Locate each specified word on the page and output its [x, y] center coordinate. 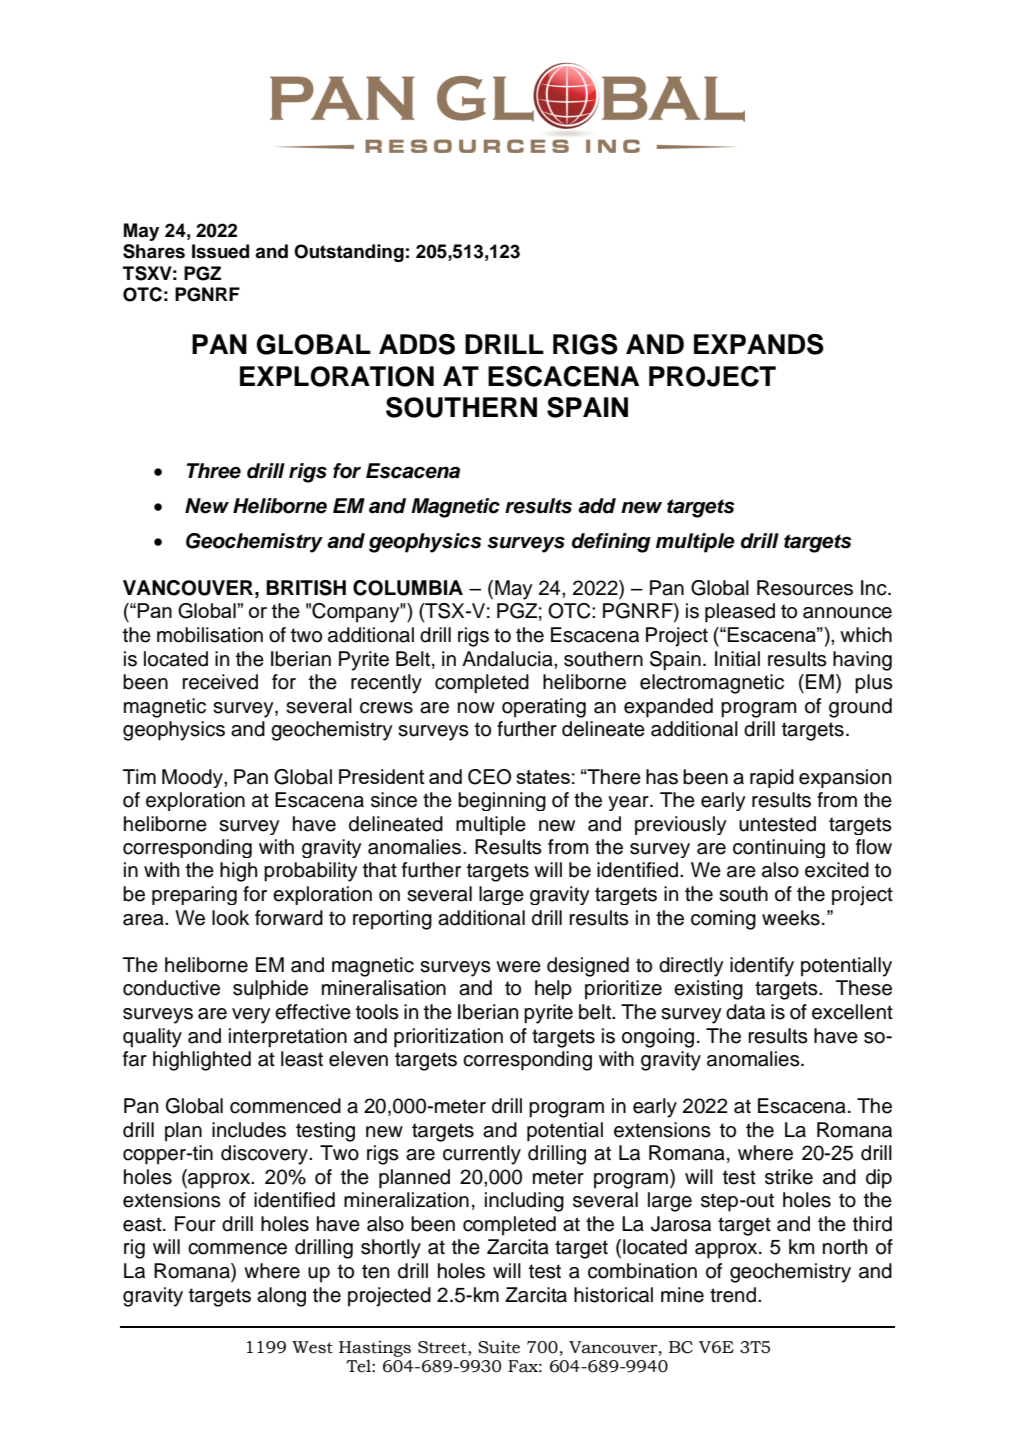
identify [762, 967]
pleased [740, 613]
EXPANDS [759, 344]
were [518, 967]
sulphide [270, 990]
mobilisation [210, 635]
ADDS [417, 344]
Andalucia [508, 659]
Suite [499, 1347]
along [281, 1297]
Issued [220, 251]
